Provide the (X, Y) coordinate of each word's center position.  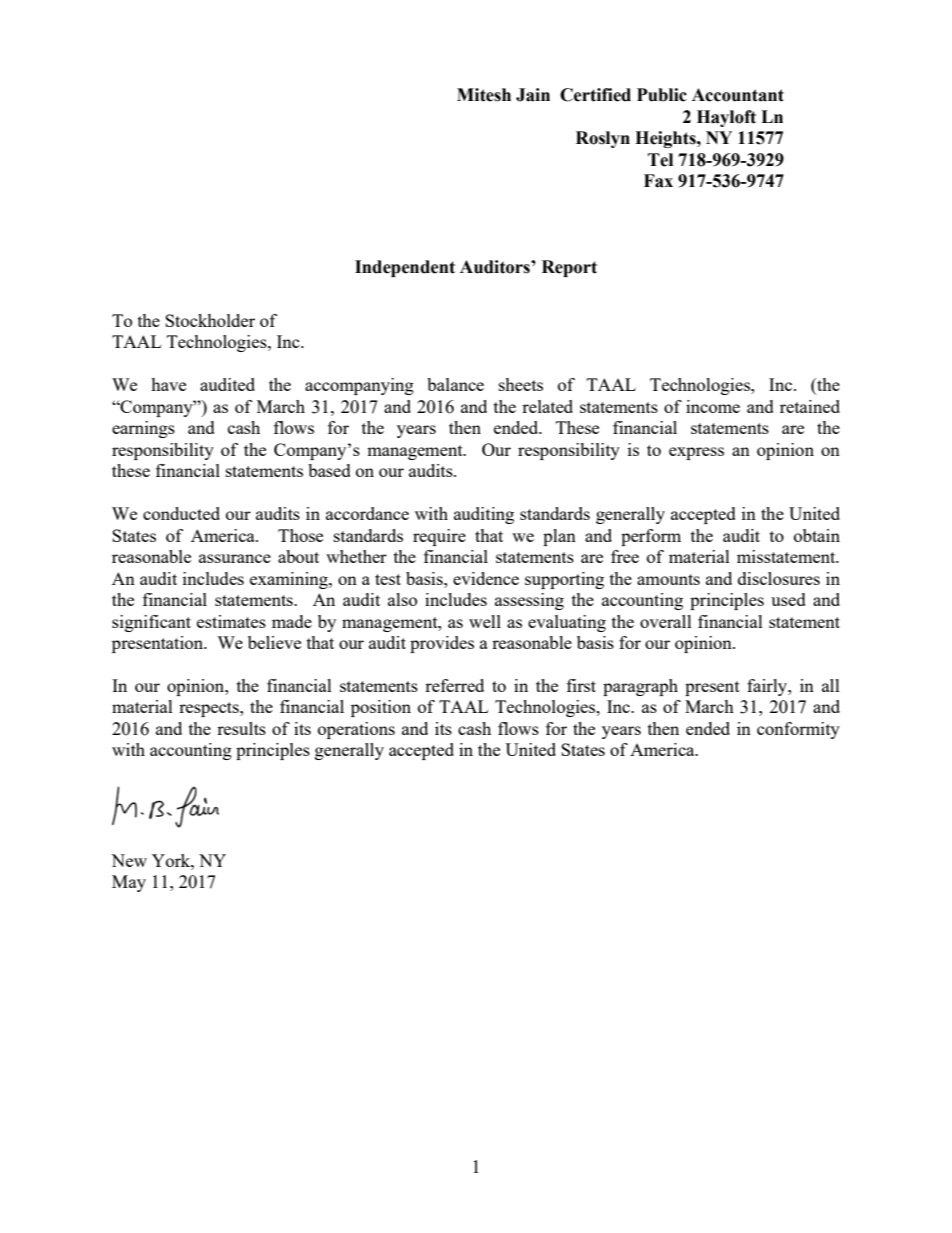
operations (356, 730)
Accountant (738, 95)
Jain (533, 95)
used (788, 599)
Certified (595, 95)
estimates (231, 621)
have (168, 384)
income (713, 406)
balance (455, 384)
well (485, 621)
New (129, 860)
